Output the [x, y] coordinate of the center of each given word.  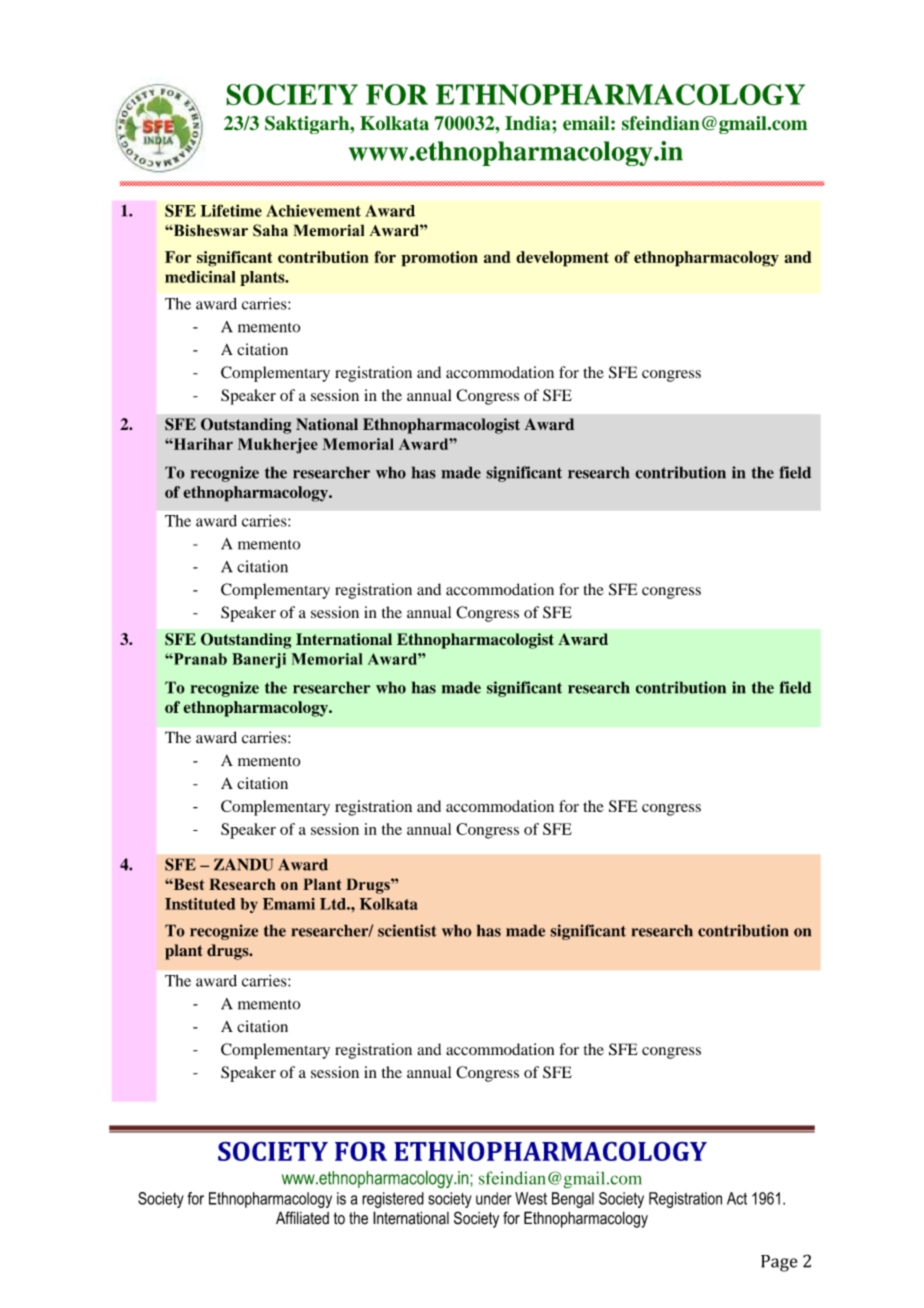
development [562, 259]
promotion [439, 259]
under [494, 1198]
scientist [407, 930]
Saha [270, 230]
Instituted [200, 904]
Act [737, 1198]
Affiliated [302, 1218]
